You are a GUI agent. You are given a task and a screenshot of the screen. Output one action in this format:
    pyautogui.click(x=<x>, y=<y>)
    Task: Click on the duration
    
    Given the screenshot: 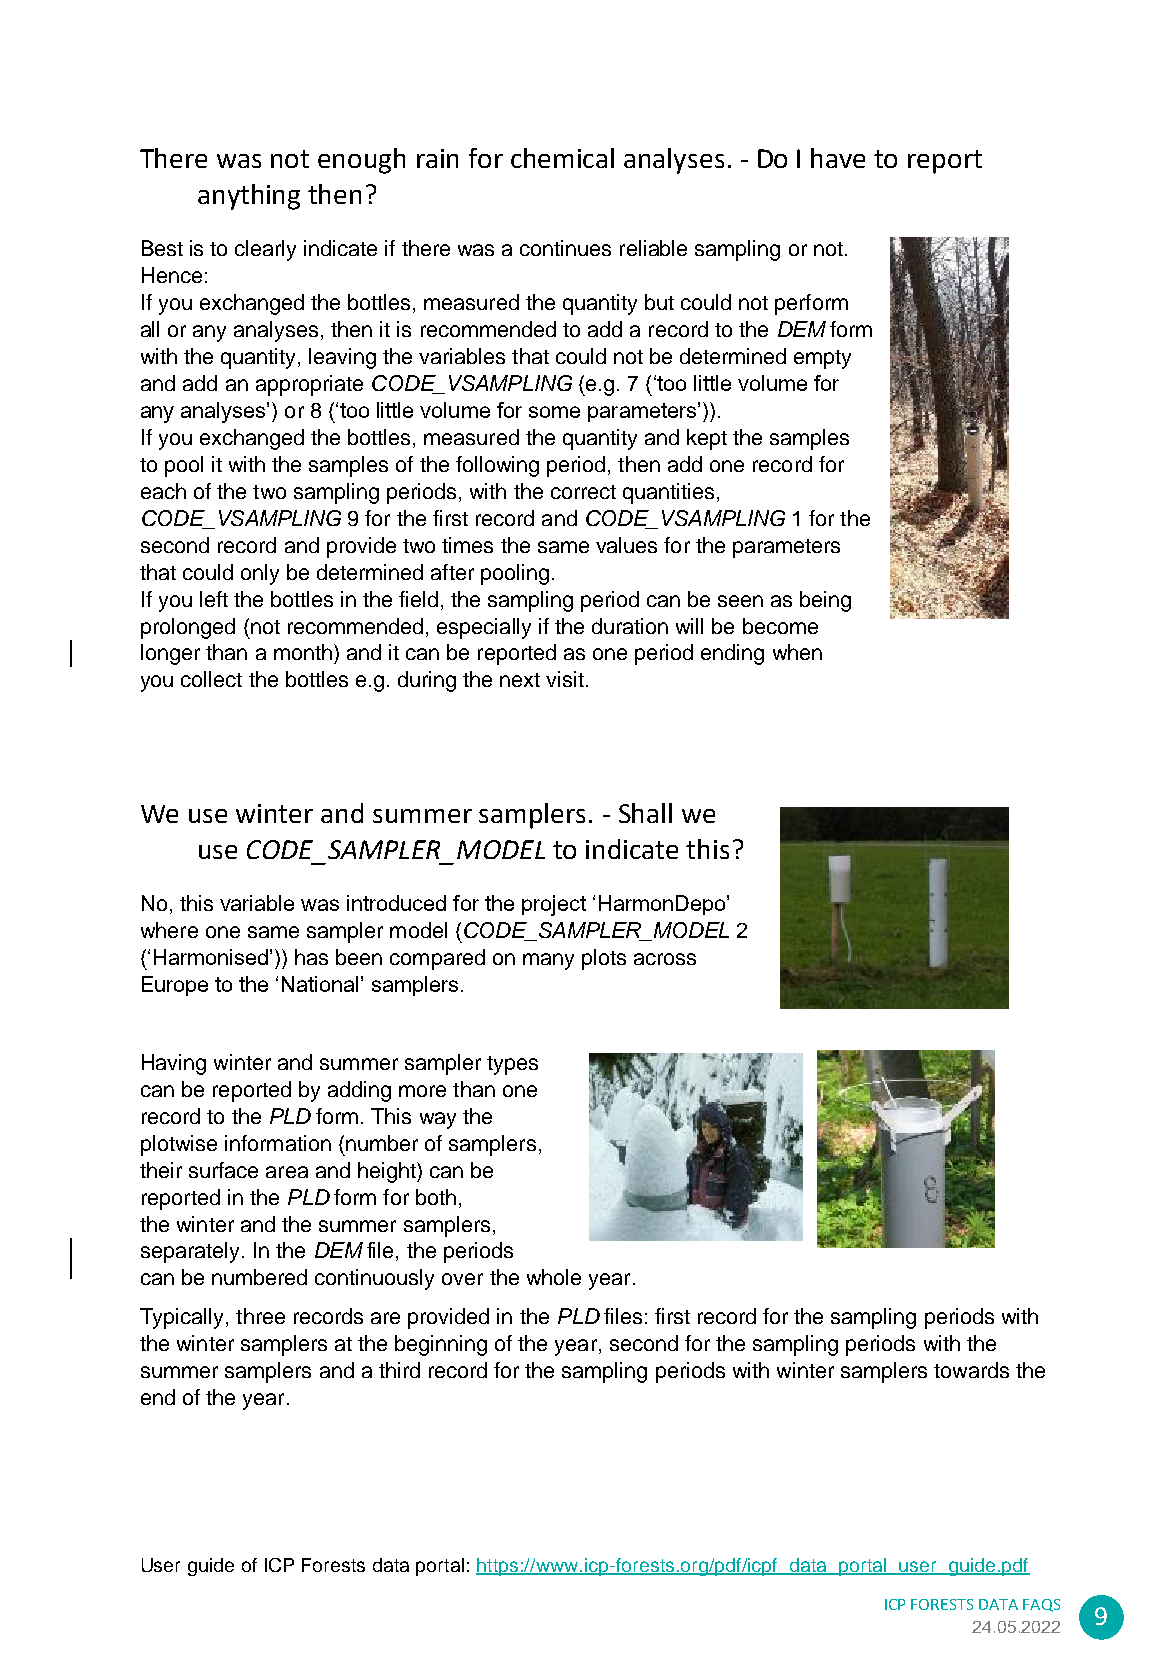 What is the action you would take?
    pyautogui.click(x=630, y=626)
